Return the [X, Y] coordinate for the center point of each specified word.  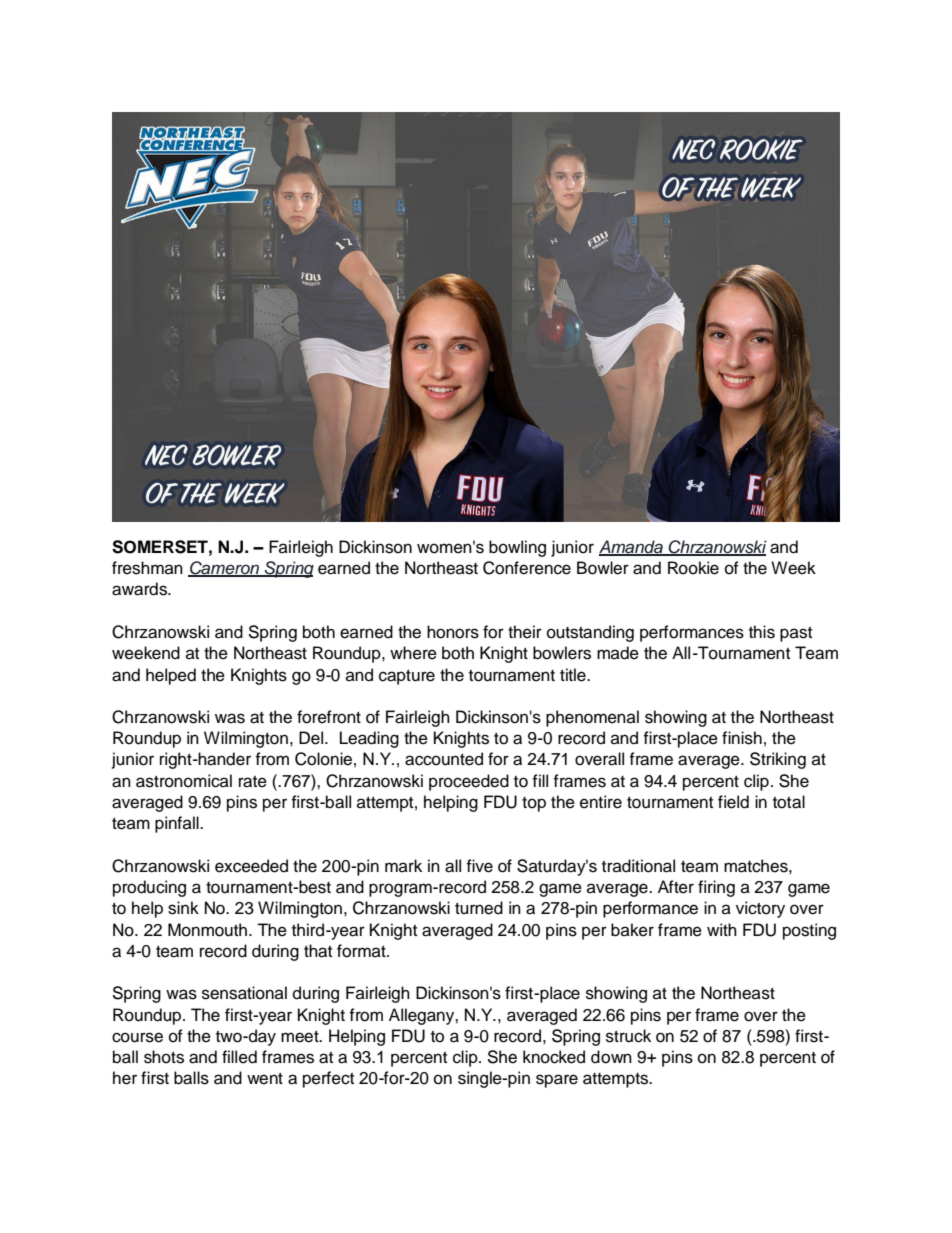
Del [312, 738]
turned [479, 908]
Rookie [693, 568]
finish [742, 738]
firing [716, 888]
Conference [527, 568]
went [265, 1079]
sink [183, 908]
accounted [444, 759]
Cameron [224, 568]
